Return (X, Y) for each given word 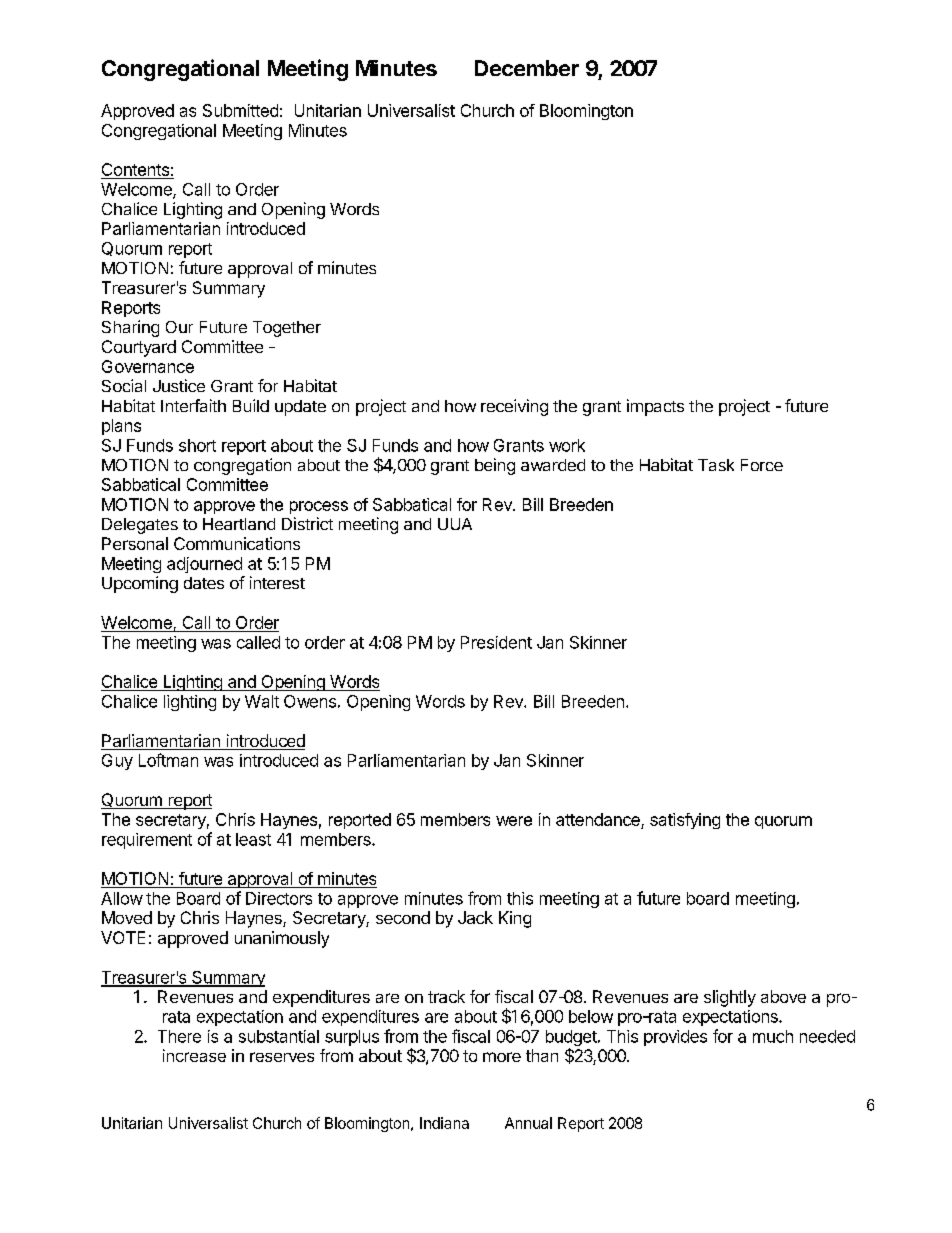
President (496, 642)
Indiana (444, 1123)
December (527, 68)
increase (194, 1055)
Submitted (240, 110)
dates (204, 583)
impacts (655, 407)
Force (762, 465)
